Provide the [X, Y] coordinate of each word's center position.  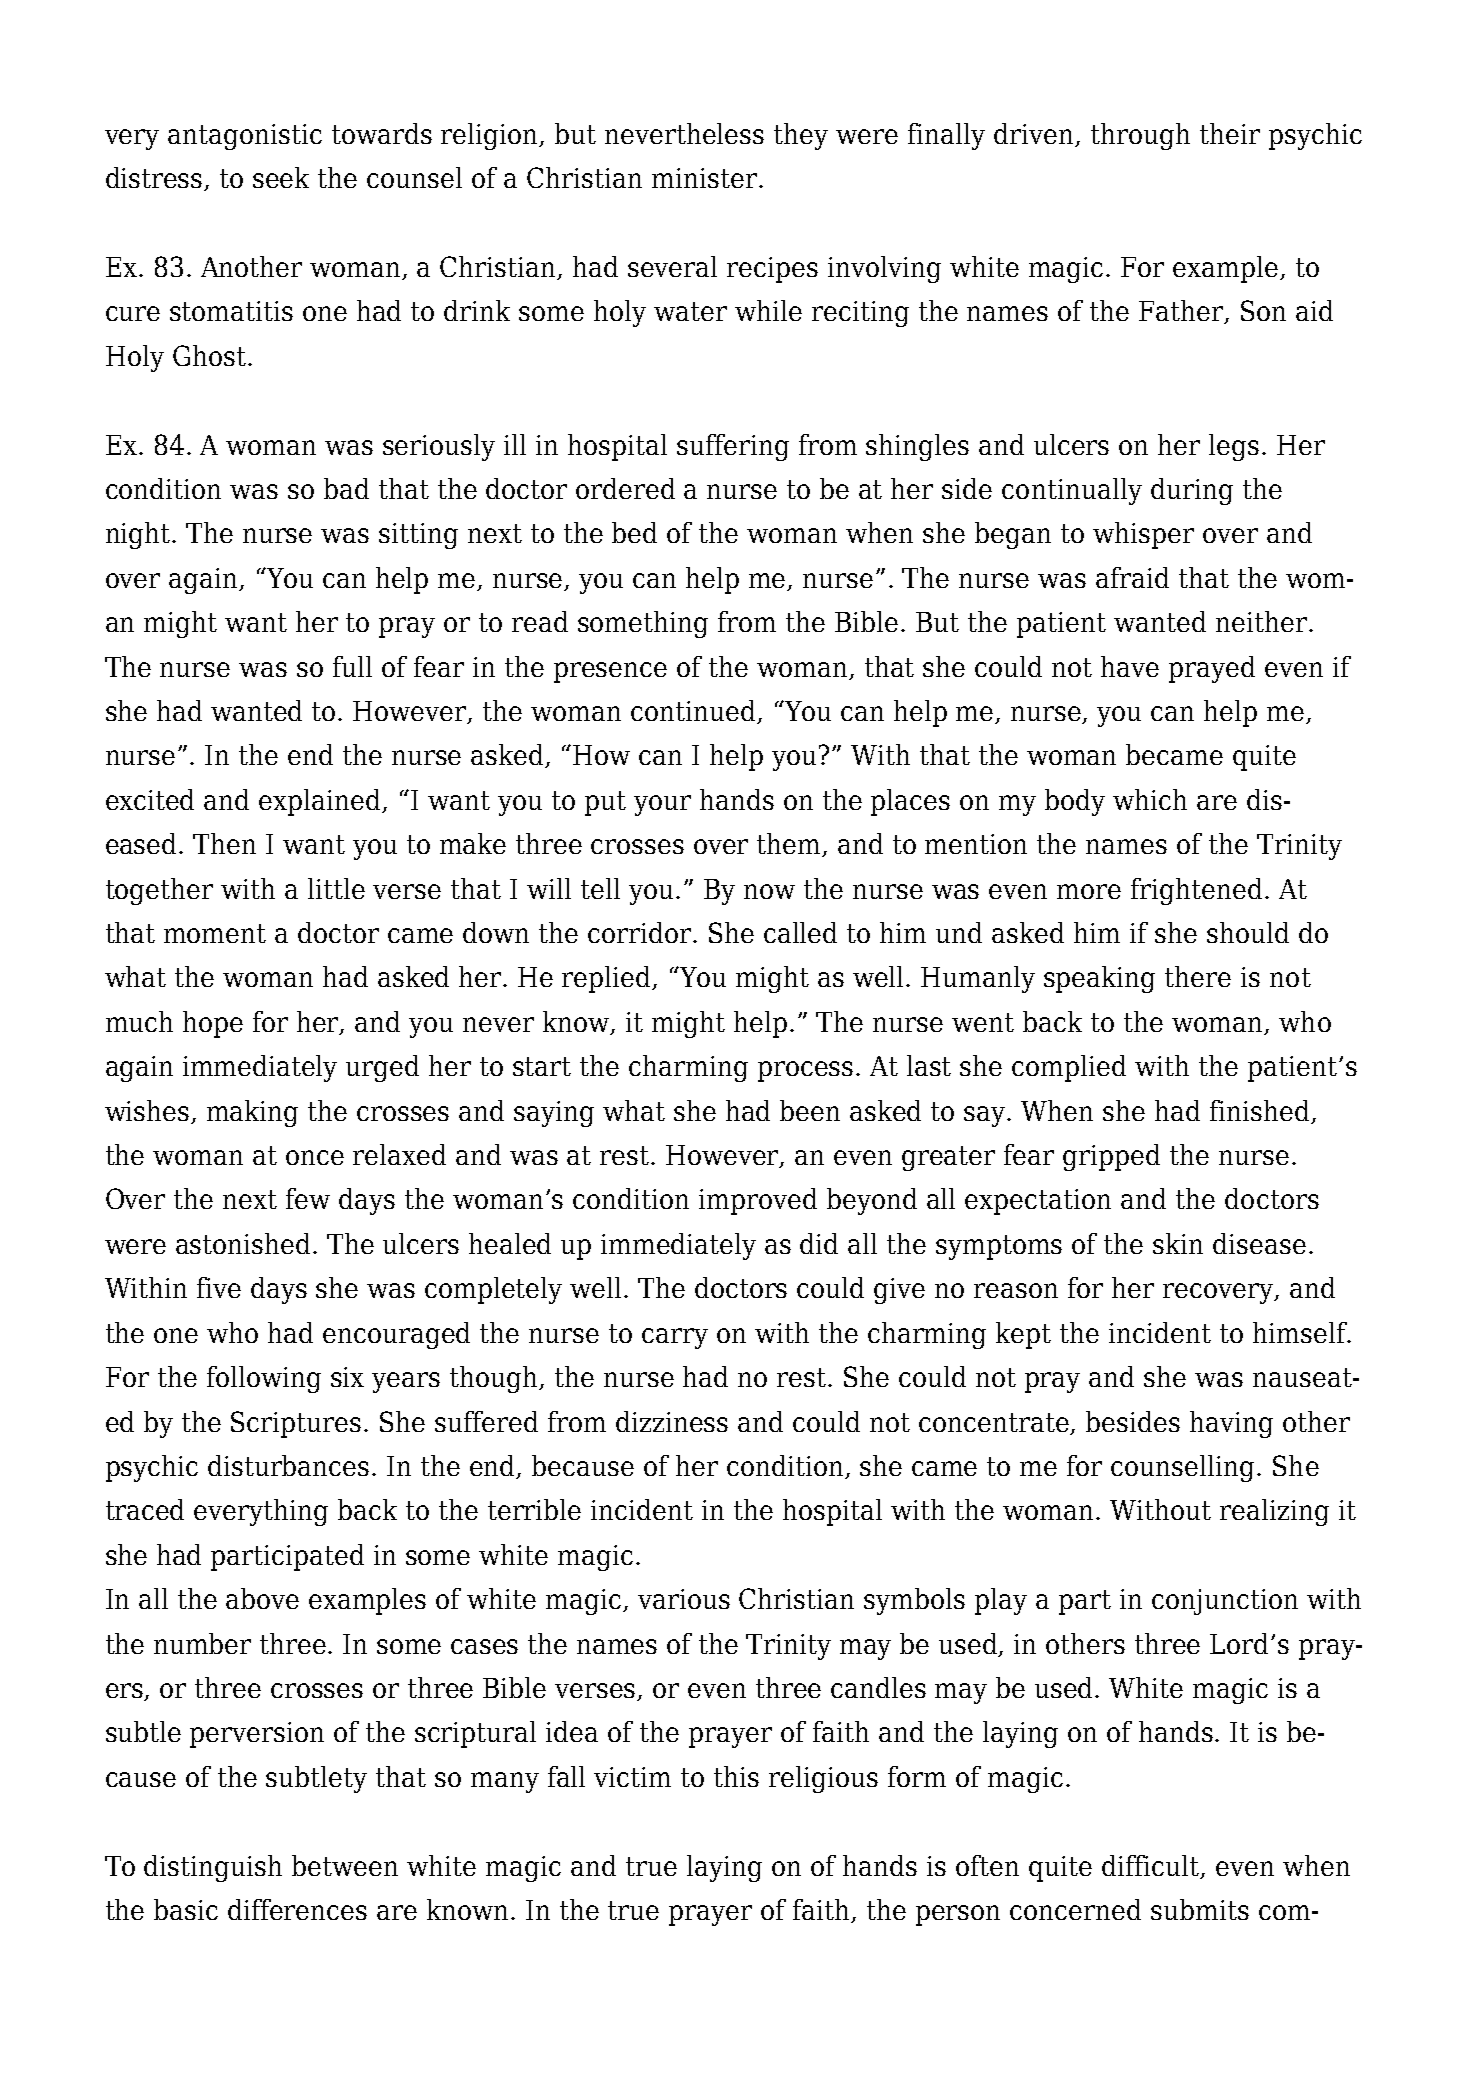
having [1231, 1424]
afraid [1132, 577]
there [1198, 976]
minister [704, 178]
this [736, 1776]
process [805, 1071]
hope [213, 1024]
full [352, 666]
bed [634, 532]
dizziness [672, 1421]
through [1140, 136]
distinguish [213, 1868]
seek [281, 177]
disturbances [288, 1465]
